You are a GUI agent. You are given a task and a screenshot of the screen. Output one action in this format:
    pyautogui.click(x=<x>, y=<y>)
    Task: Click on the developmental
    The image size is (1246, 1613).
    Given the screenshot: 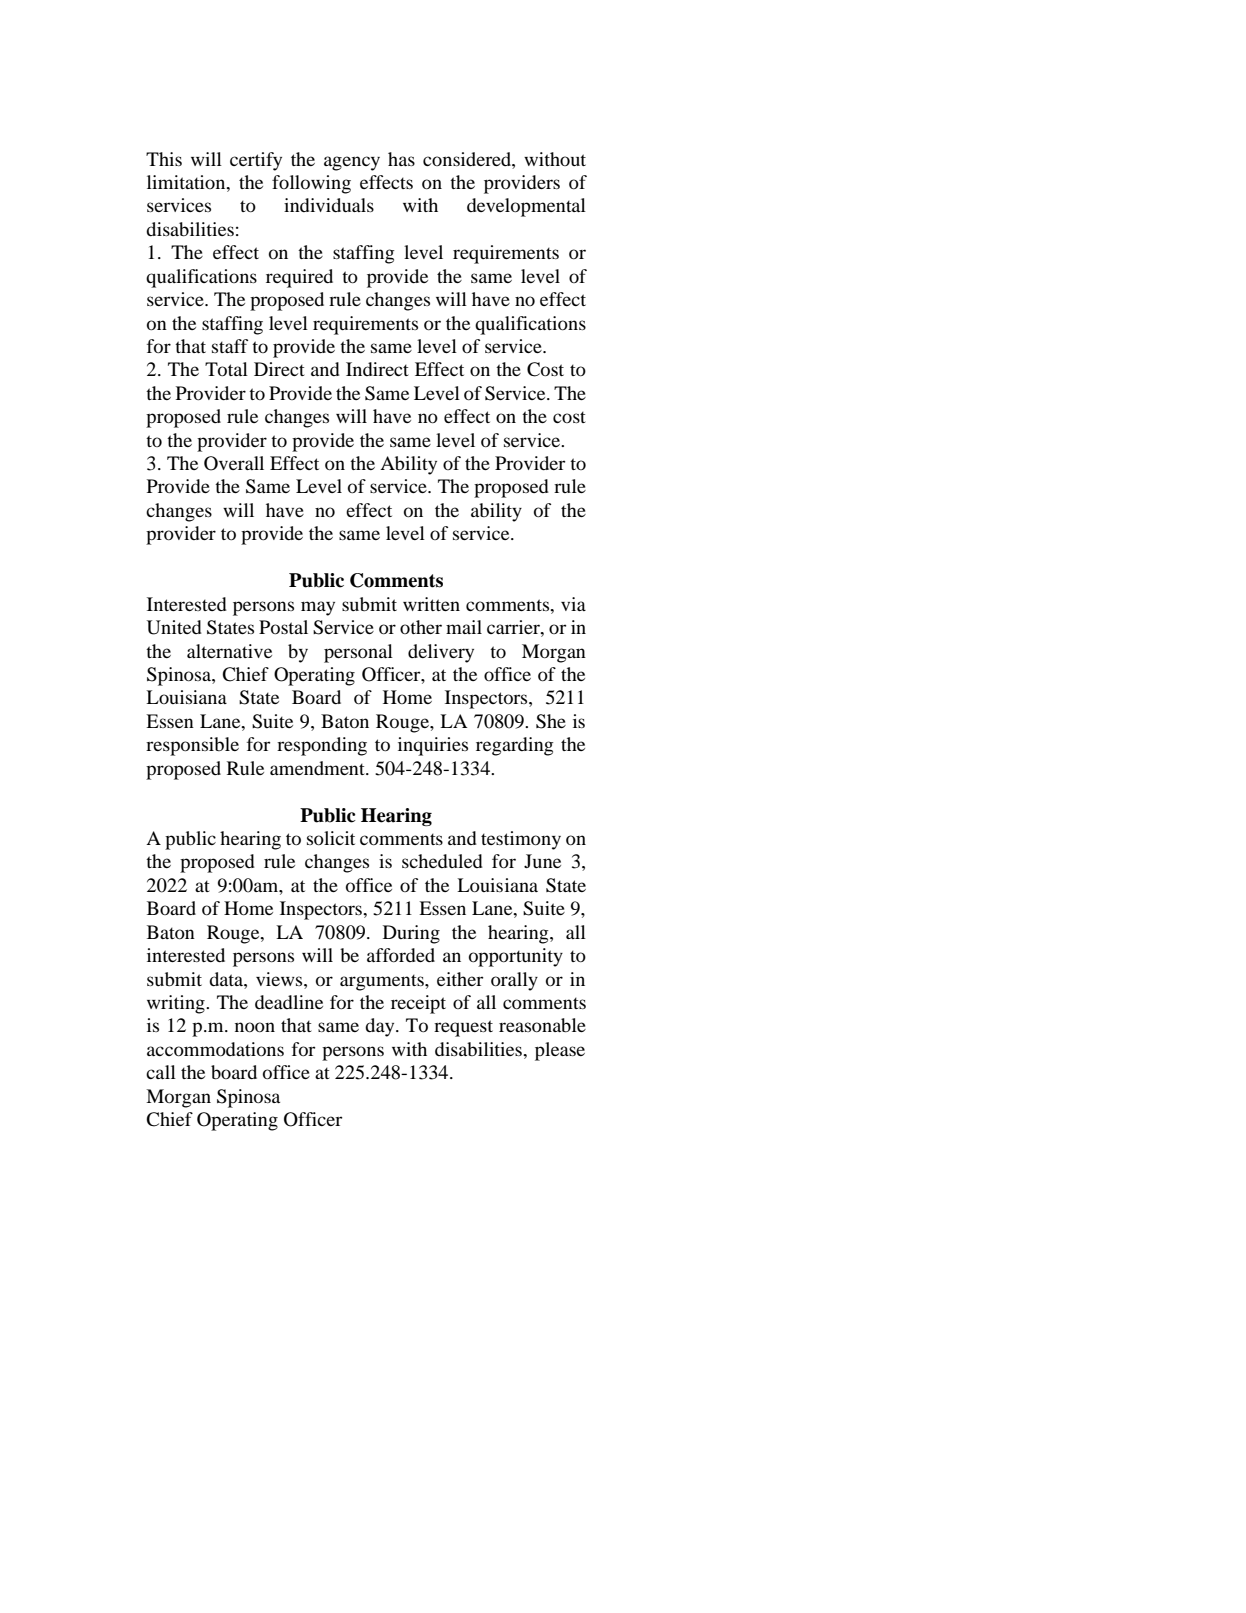 What is the action you would take?
    pyautogui.click(x=526, y=207)
